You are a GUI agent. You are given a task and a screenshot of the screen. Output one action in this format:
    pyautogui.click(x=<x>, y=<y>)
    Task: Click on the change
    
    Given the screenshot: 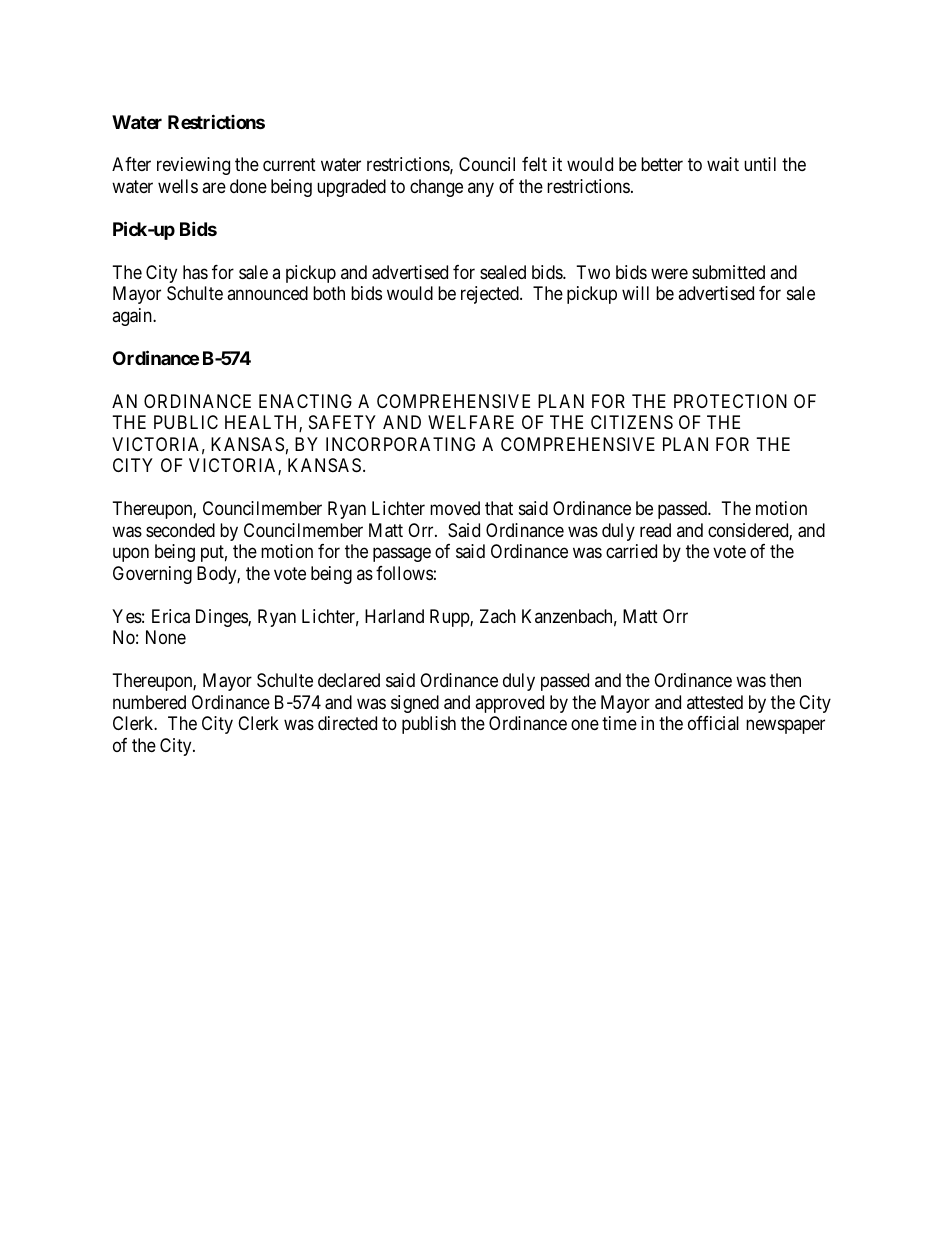 What is the action you would take?
    pyautogui.click(x=436, y=188)
